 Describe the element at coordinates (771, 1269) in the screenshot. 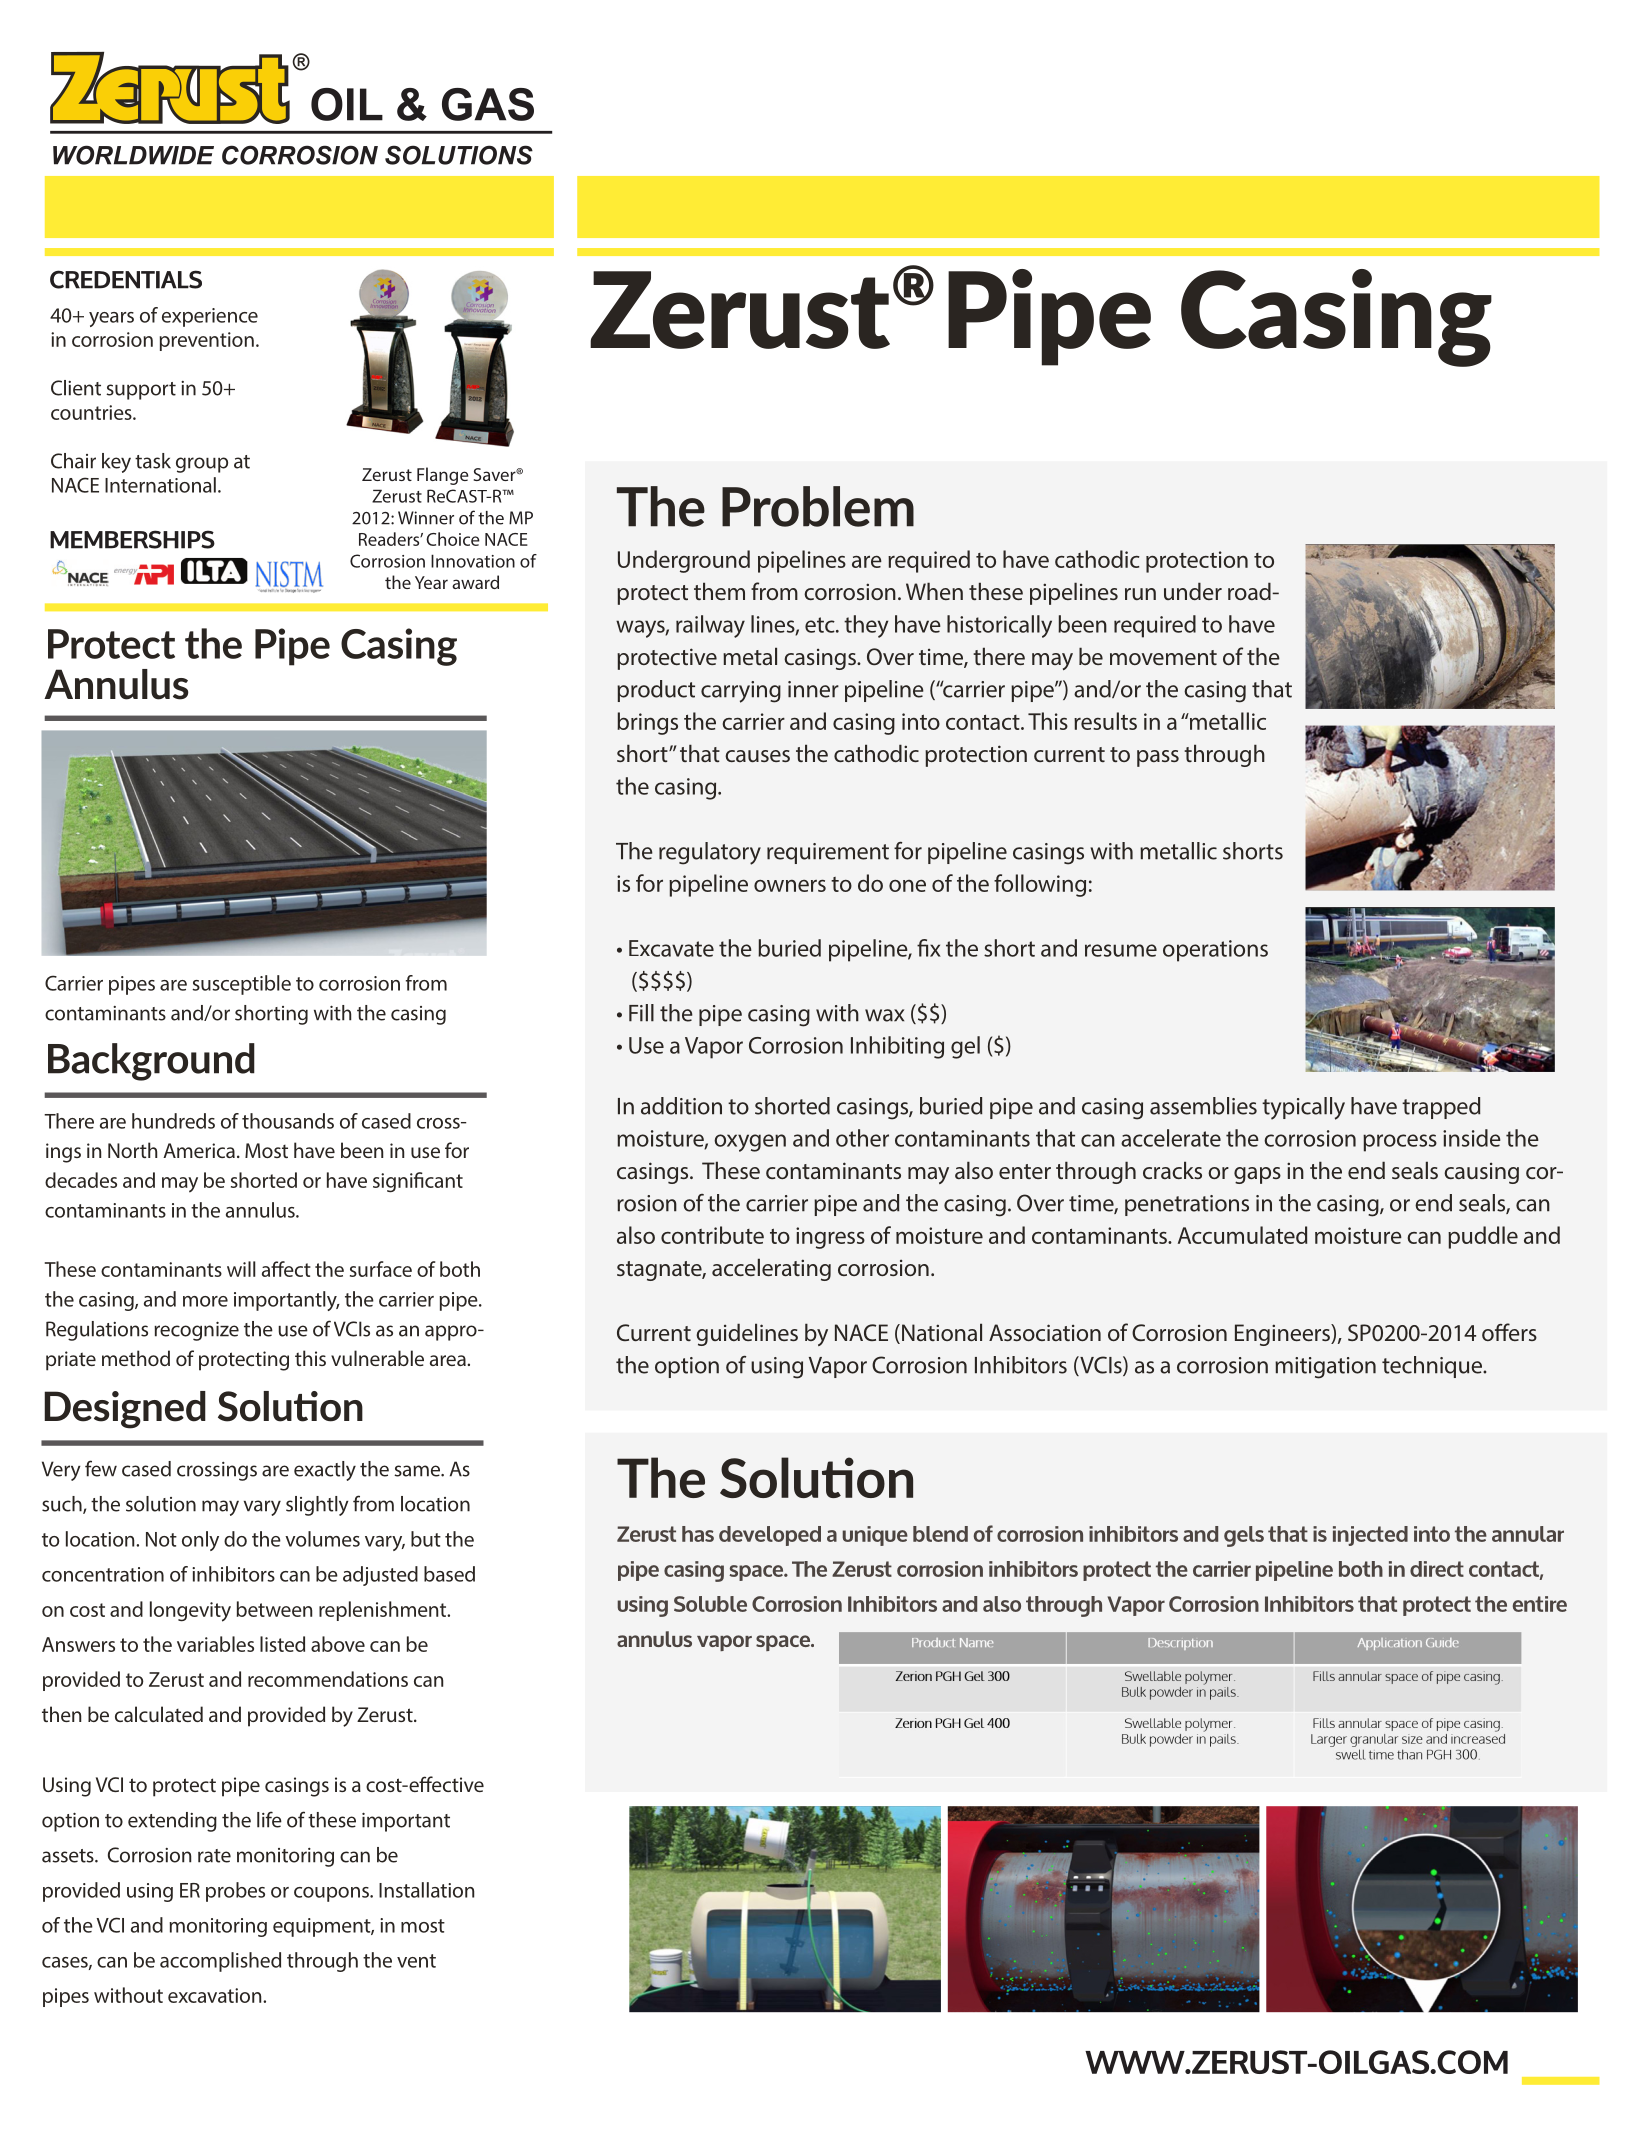

I see `accelerating` at that location.
